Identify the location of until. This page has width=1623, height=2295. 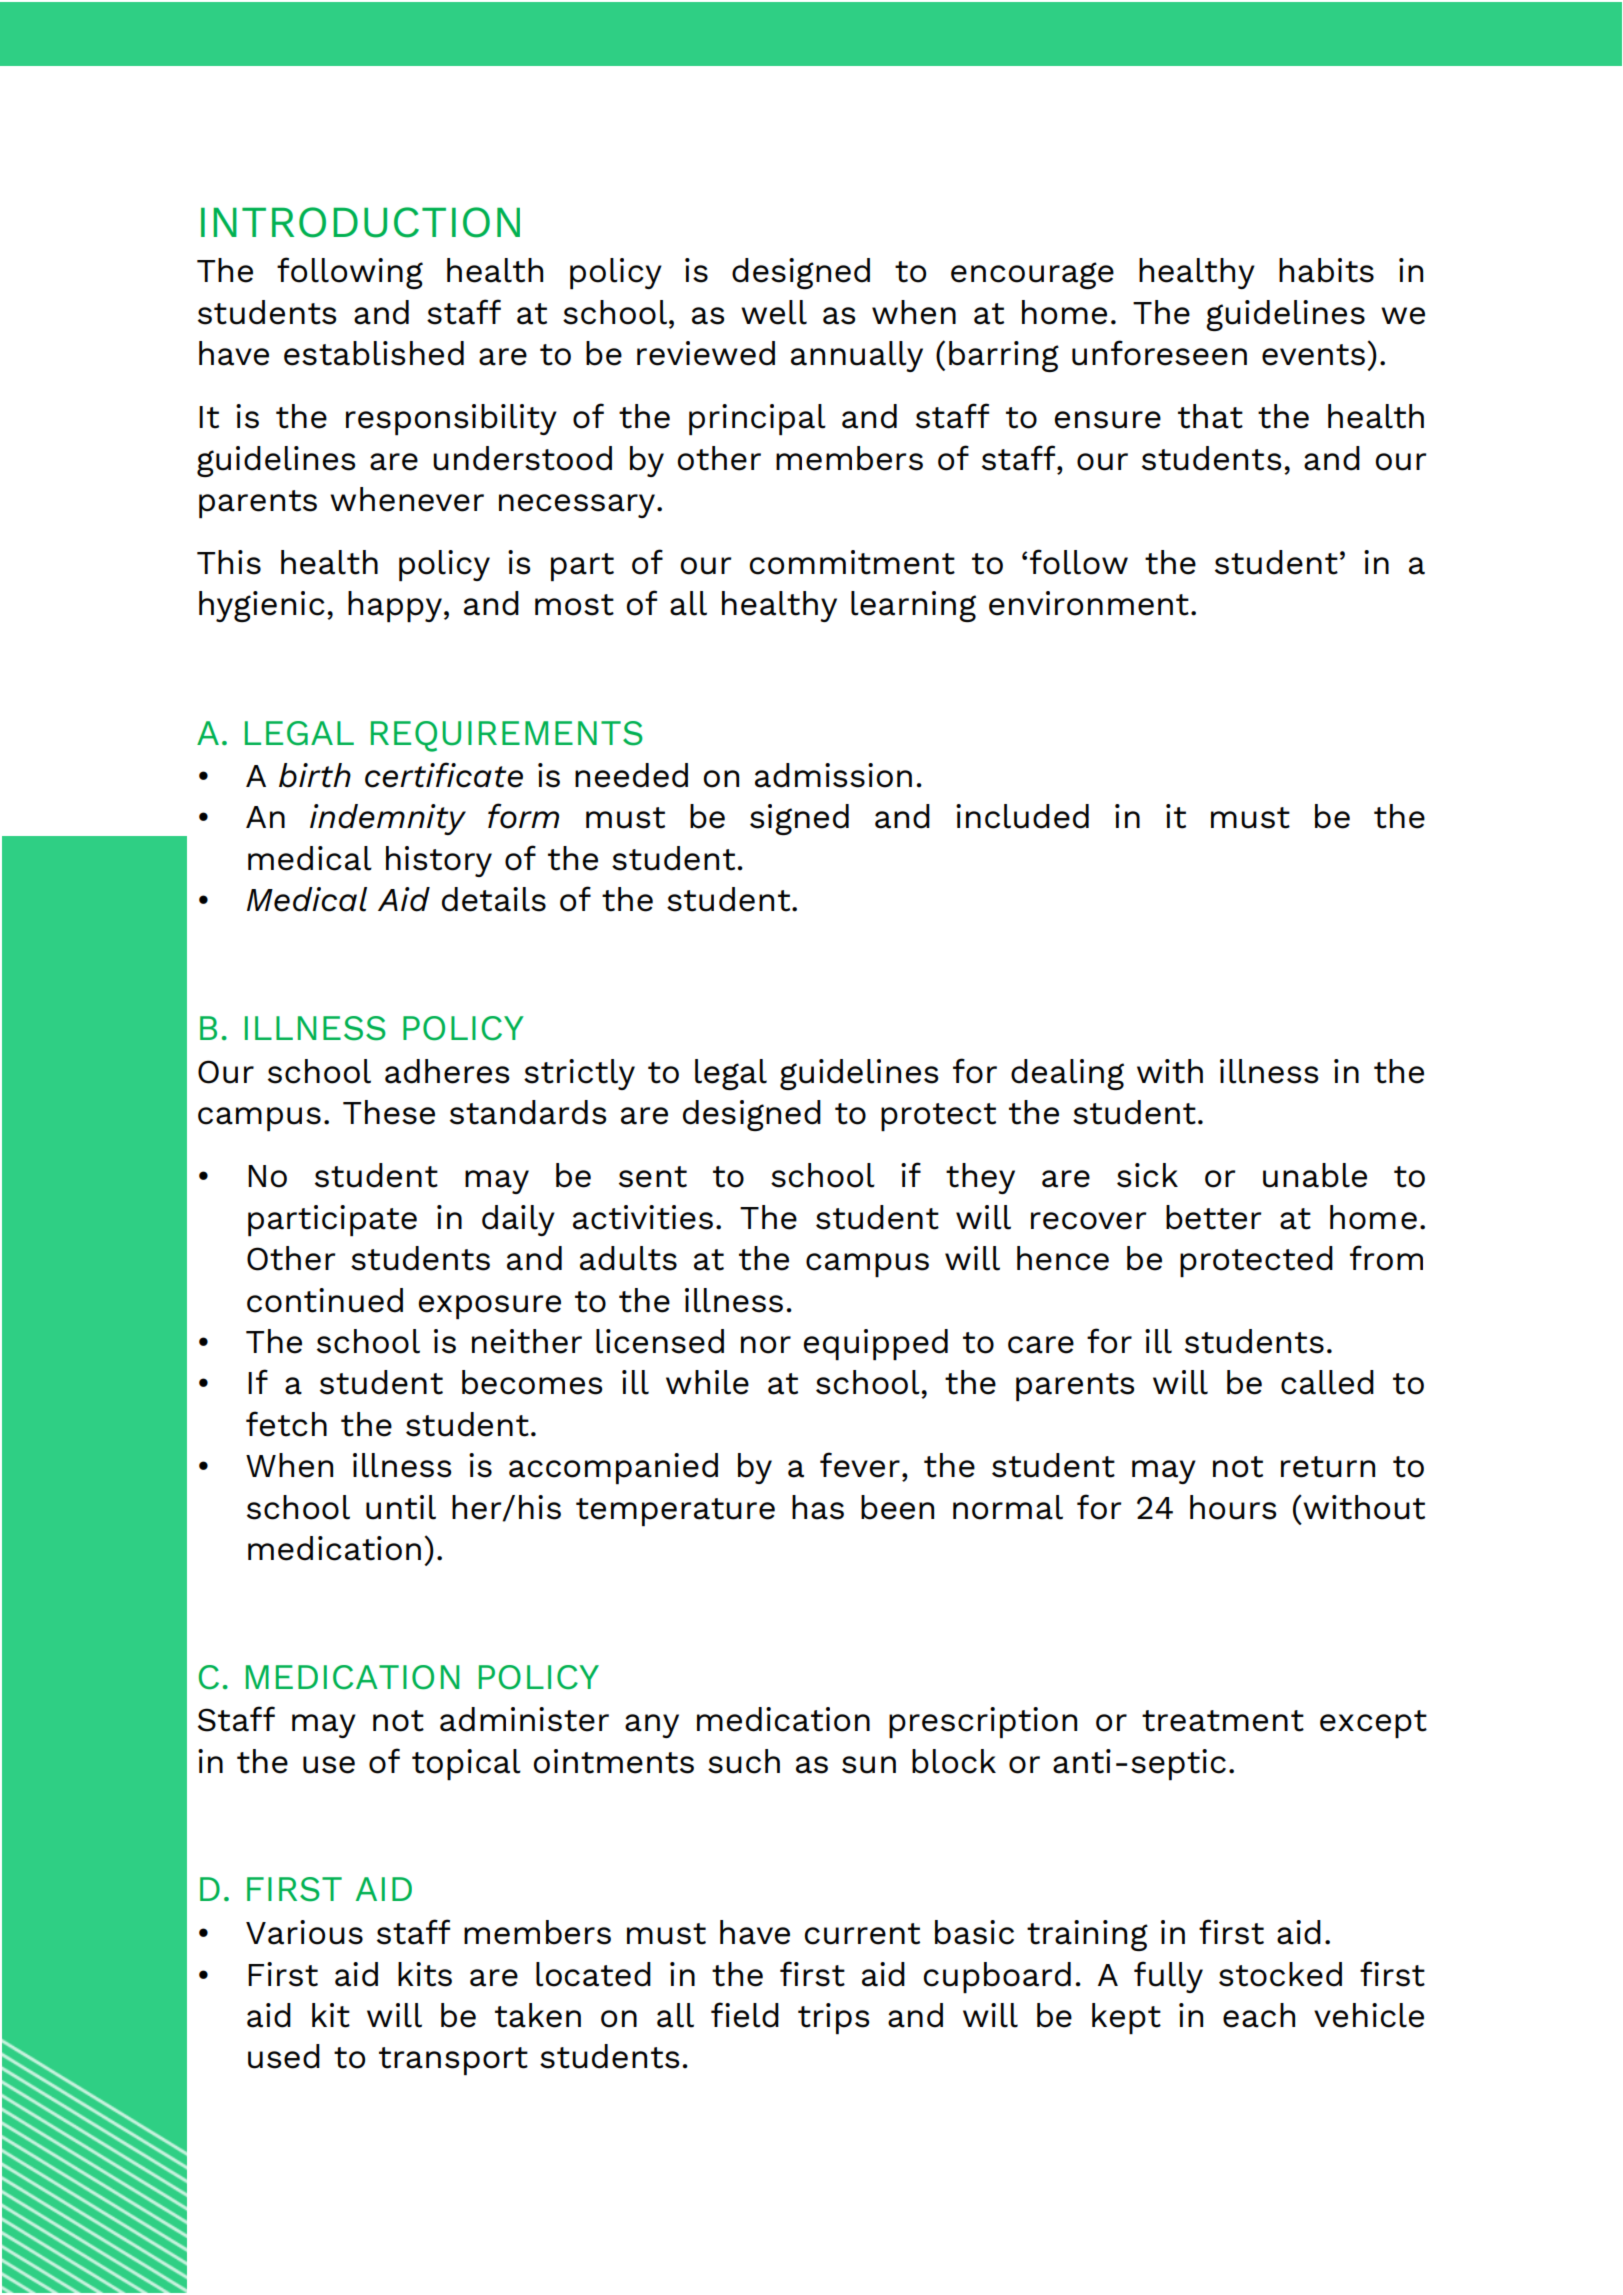
(401, 1507).
